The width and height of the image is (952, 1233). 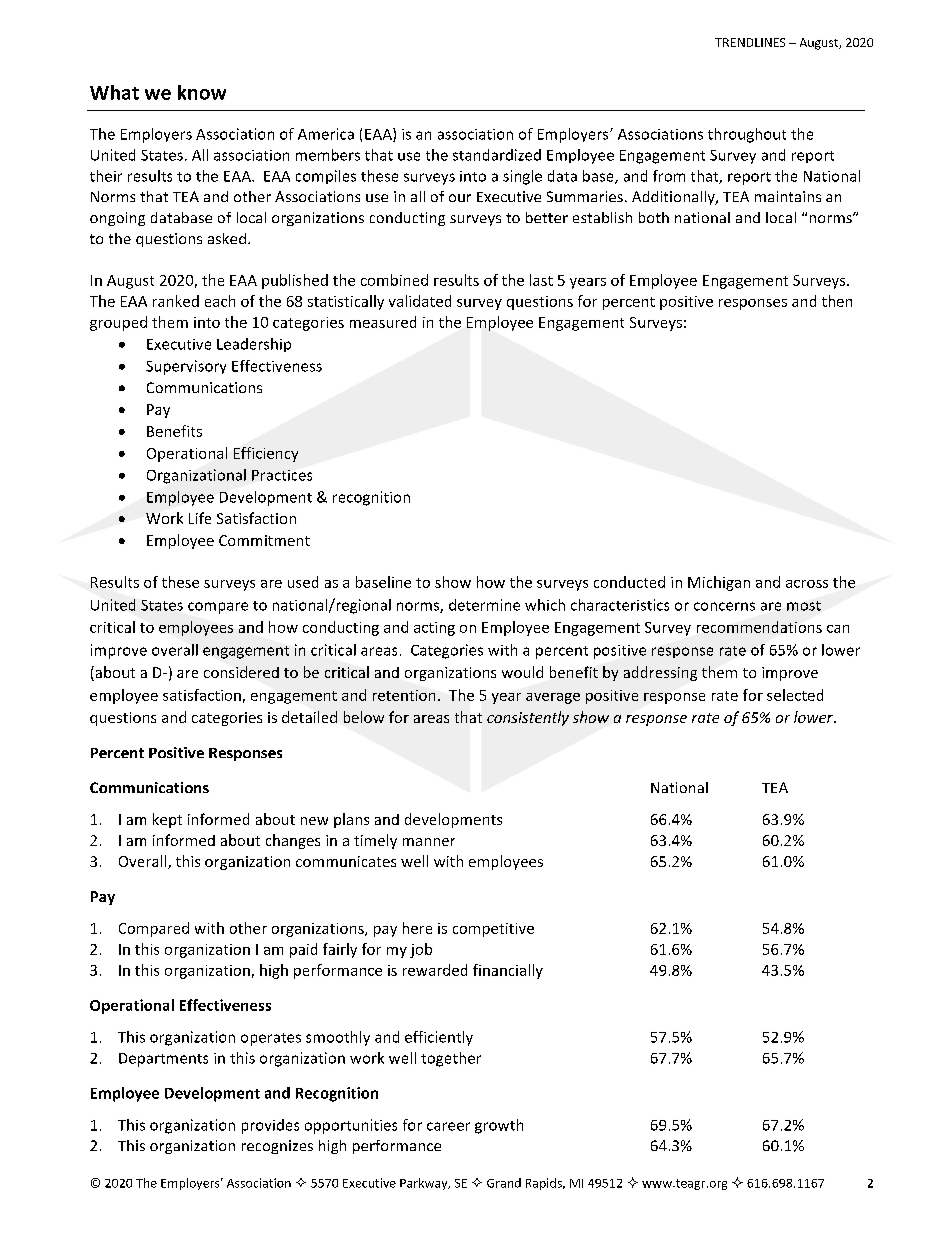 What do you see at coordinates (747, 135) in the image?
I see `throughout` at bounding box center [747, 135].
